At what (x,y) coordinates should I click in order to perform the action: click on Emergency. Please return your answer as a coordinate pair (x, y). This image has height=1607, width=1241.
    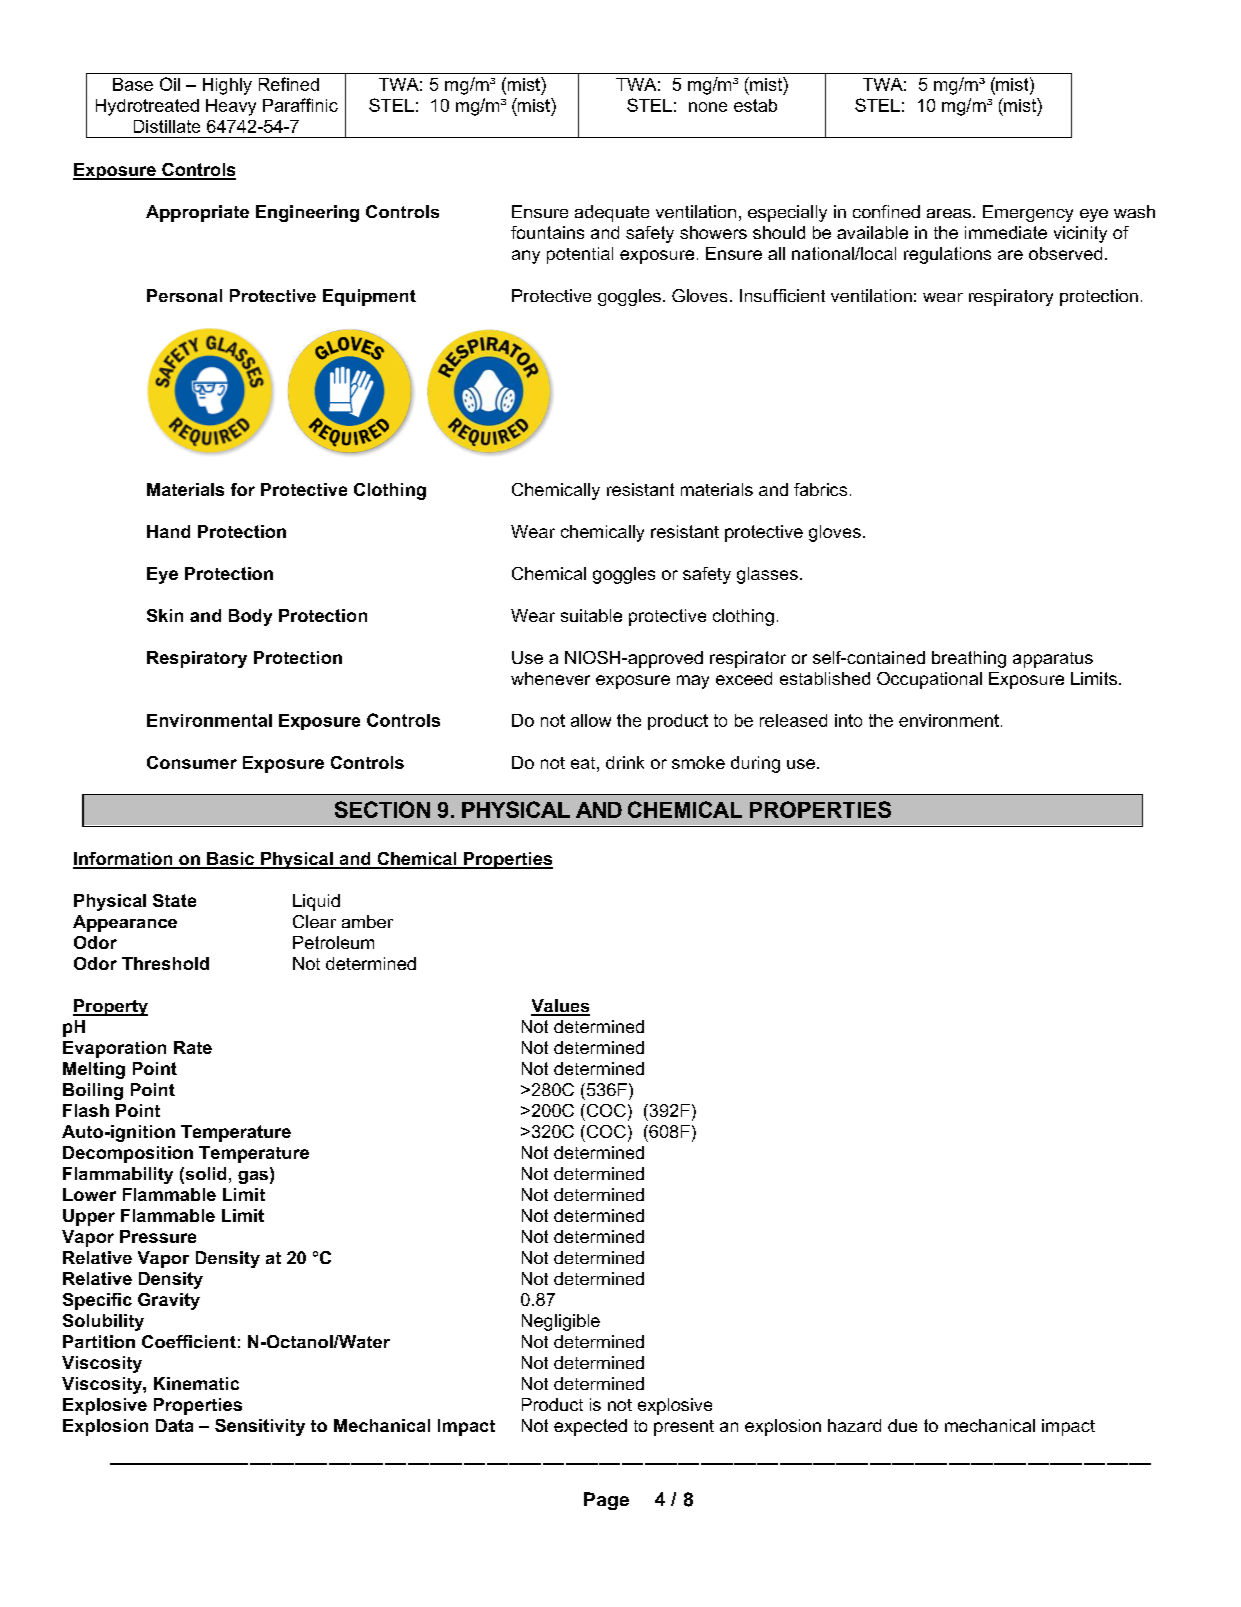
    Looking at the image, I should click on (1028, 213).
